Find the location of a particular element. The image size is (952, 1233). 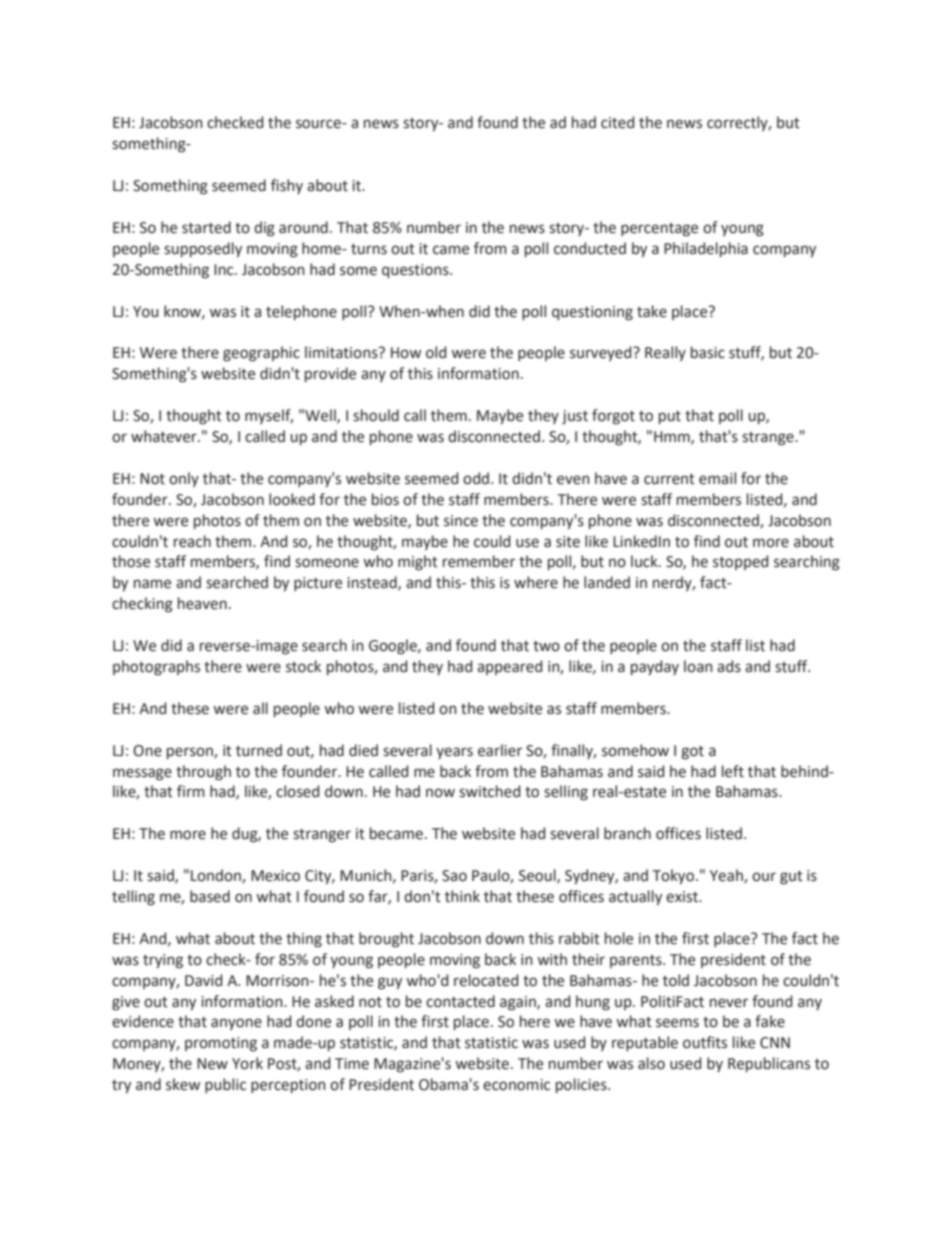

fishy is located at coordinates (287, 186).
